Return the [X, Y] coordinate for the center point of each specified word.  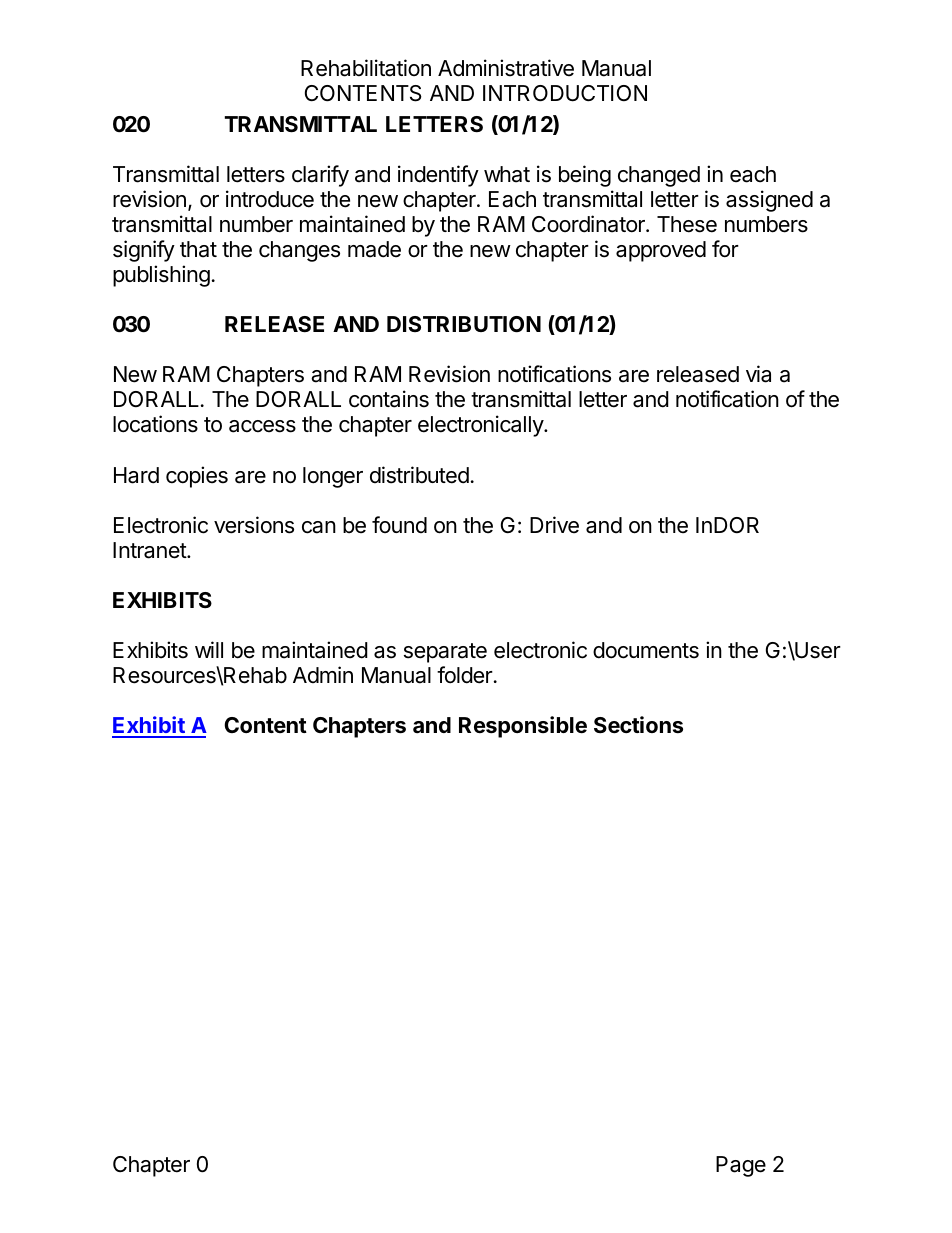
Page [741, 1166]
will [209, 649]
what [507, 174]
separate [445, 653]
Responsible [523, 727]
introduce [270, 199]
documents [646, 650]
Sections [638, 725]
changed [659, 176]
